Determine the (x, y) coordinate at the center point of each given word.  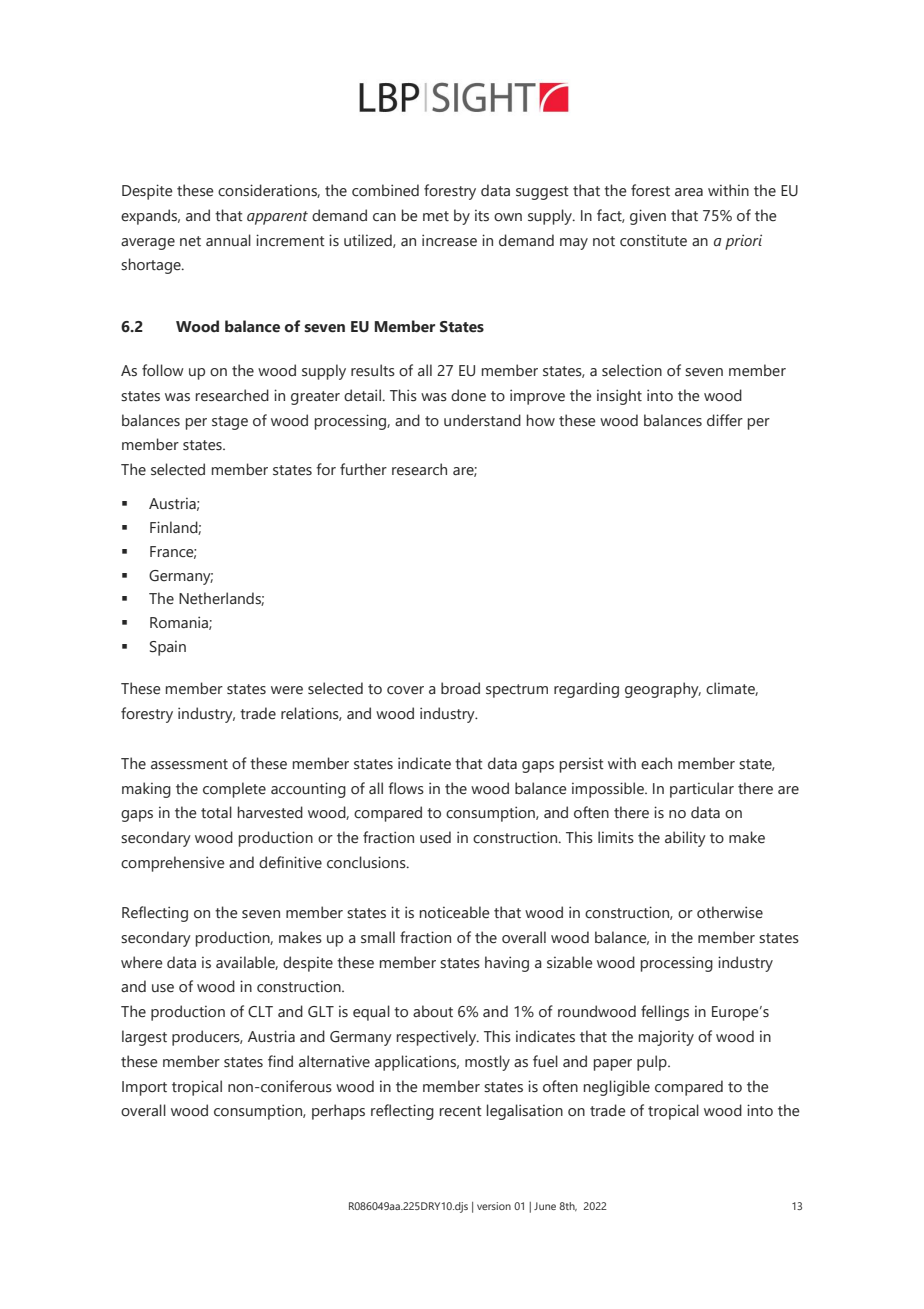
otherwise (730, 912)
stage (230, 423)
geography (663, 690)
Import (144, 1088)
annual (228, 240)
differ (725, 420)
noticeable (455, 912)
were (287, 690)
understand (482, 420)
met (436, 216)
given (648, 217)
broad (460, 688)
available (247, 963)
